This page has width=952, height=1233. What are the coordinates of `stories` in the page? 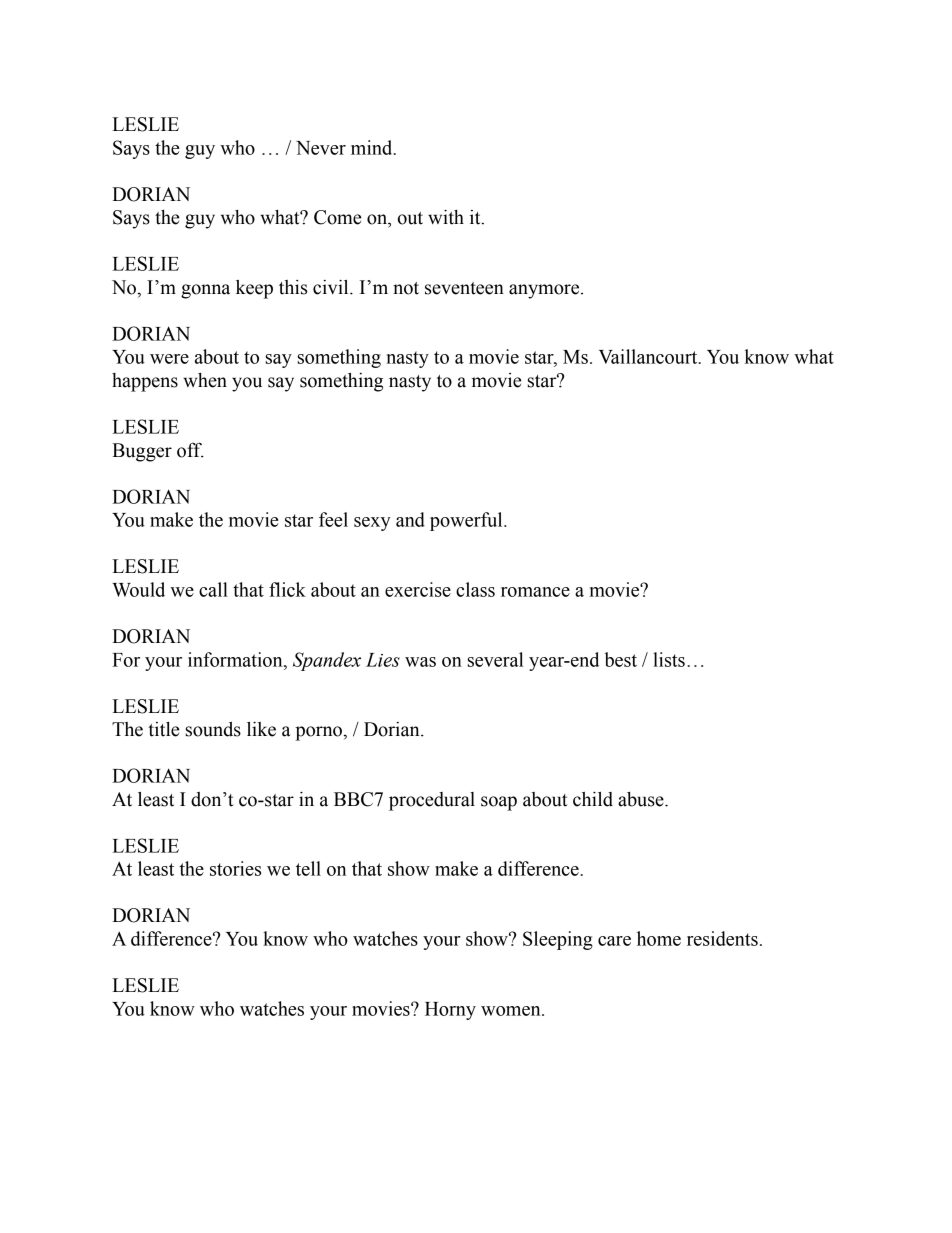 It's located at (235, 868).
